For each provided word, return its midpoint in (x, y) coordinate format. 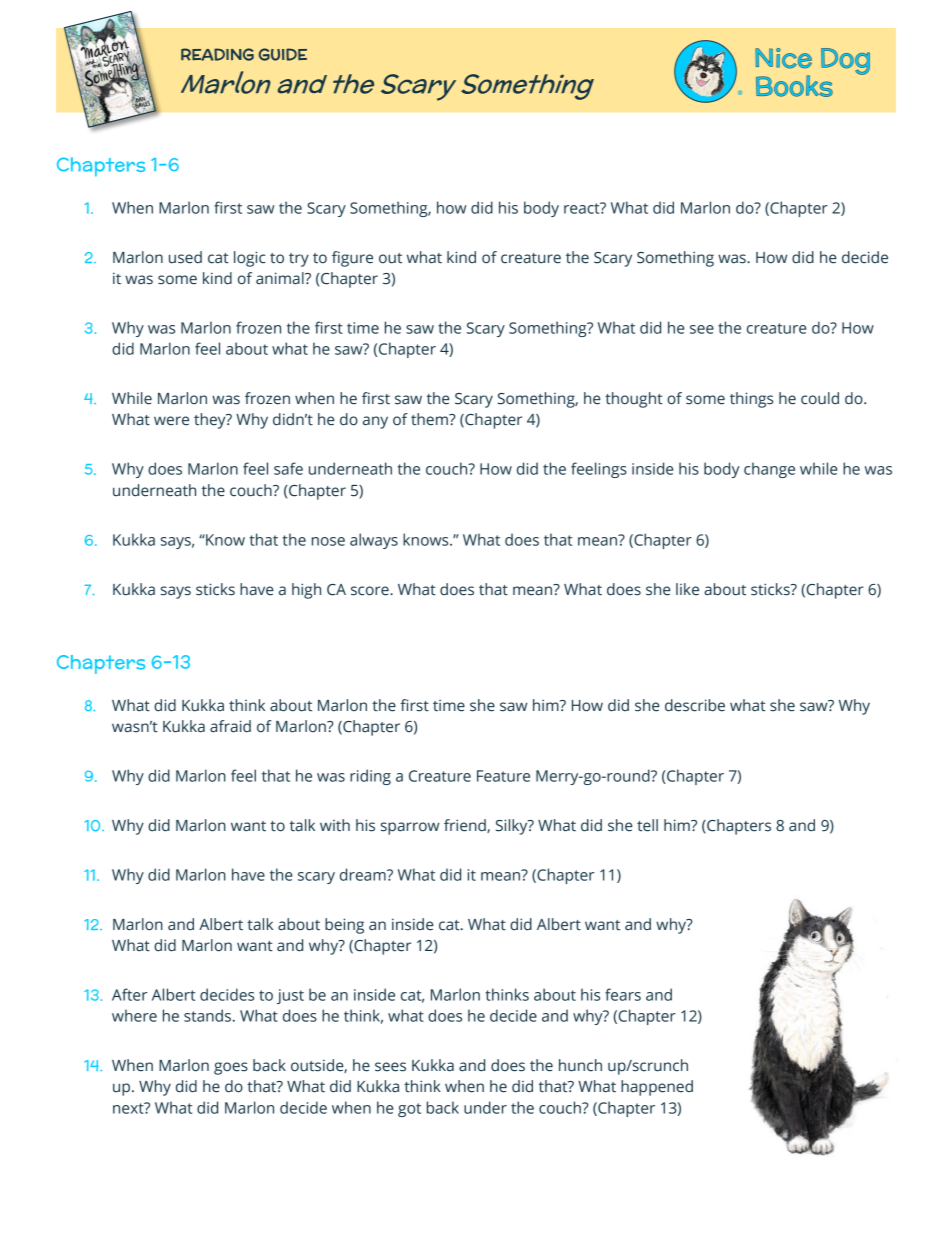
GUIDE (283, 54)
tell (647, 825)
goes (231, 1068)
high (306, 591)
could (820, 398)
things (751, 400)
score (371, 591)
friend (466, 826)
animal (281, 278)
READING (217, 54)
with (335, 825)
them (430, 419)
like (687, 589)
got (409, 1110)
